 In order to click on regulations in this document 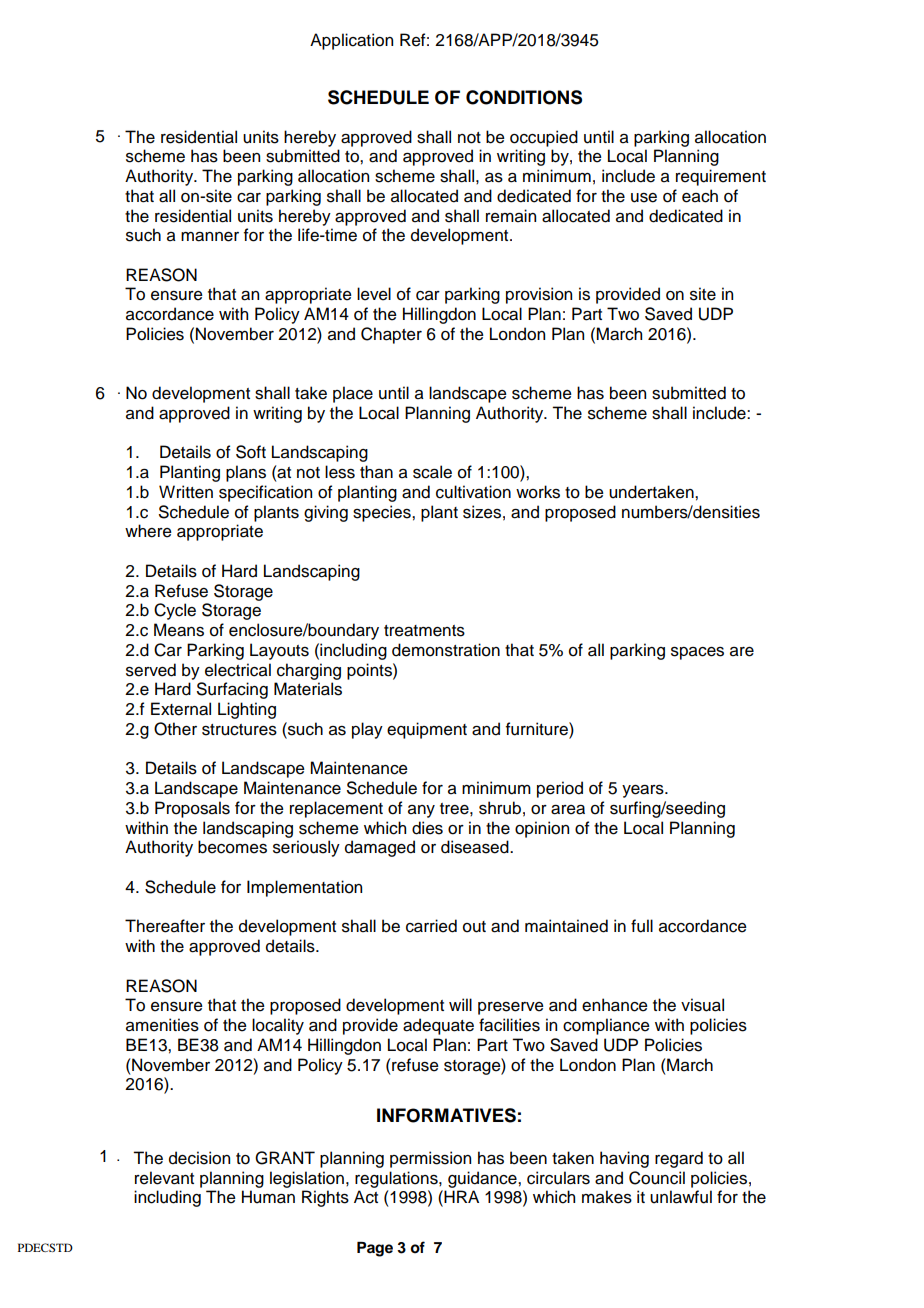, I will do `click(397, 1179)`.
